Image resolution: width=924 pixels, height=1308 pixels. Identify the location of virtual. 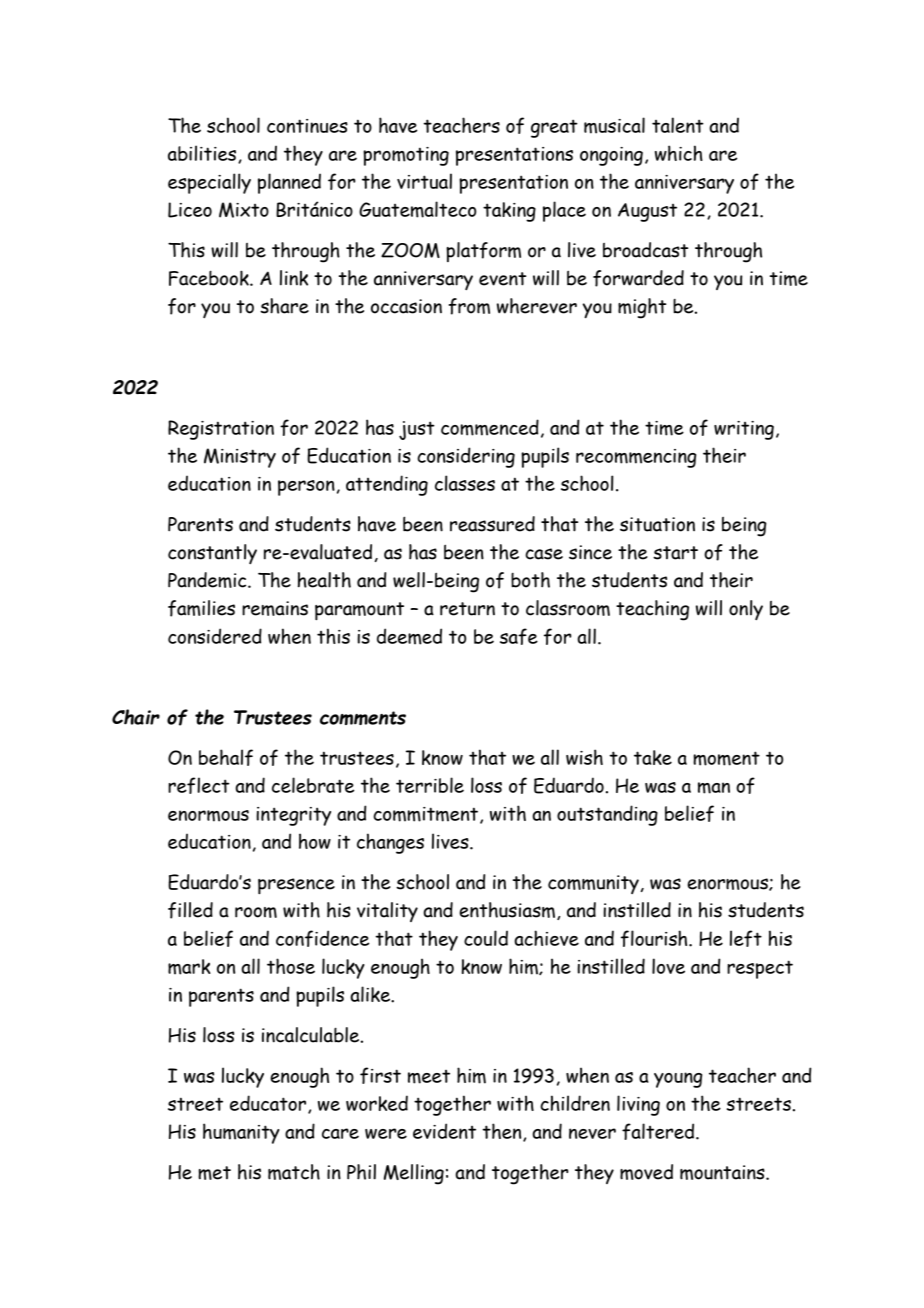
(424, 181).
